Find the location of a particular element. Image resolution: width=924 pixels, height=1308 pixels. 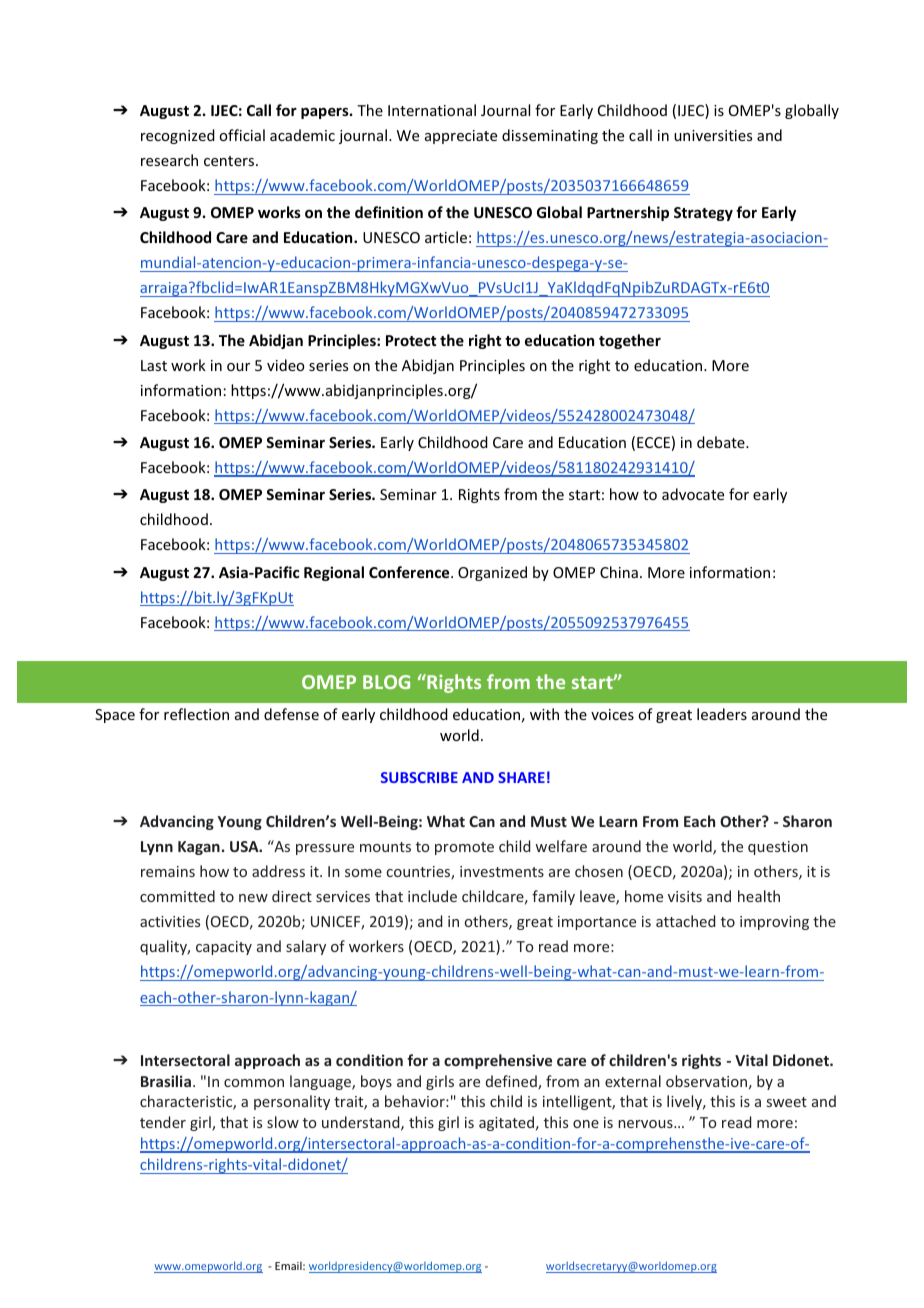

external is located at coordinates (633, 1081).
